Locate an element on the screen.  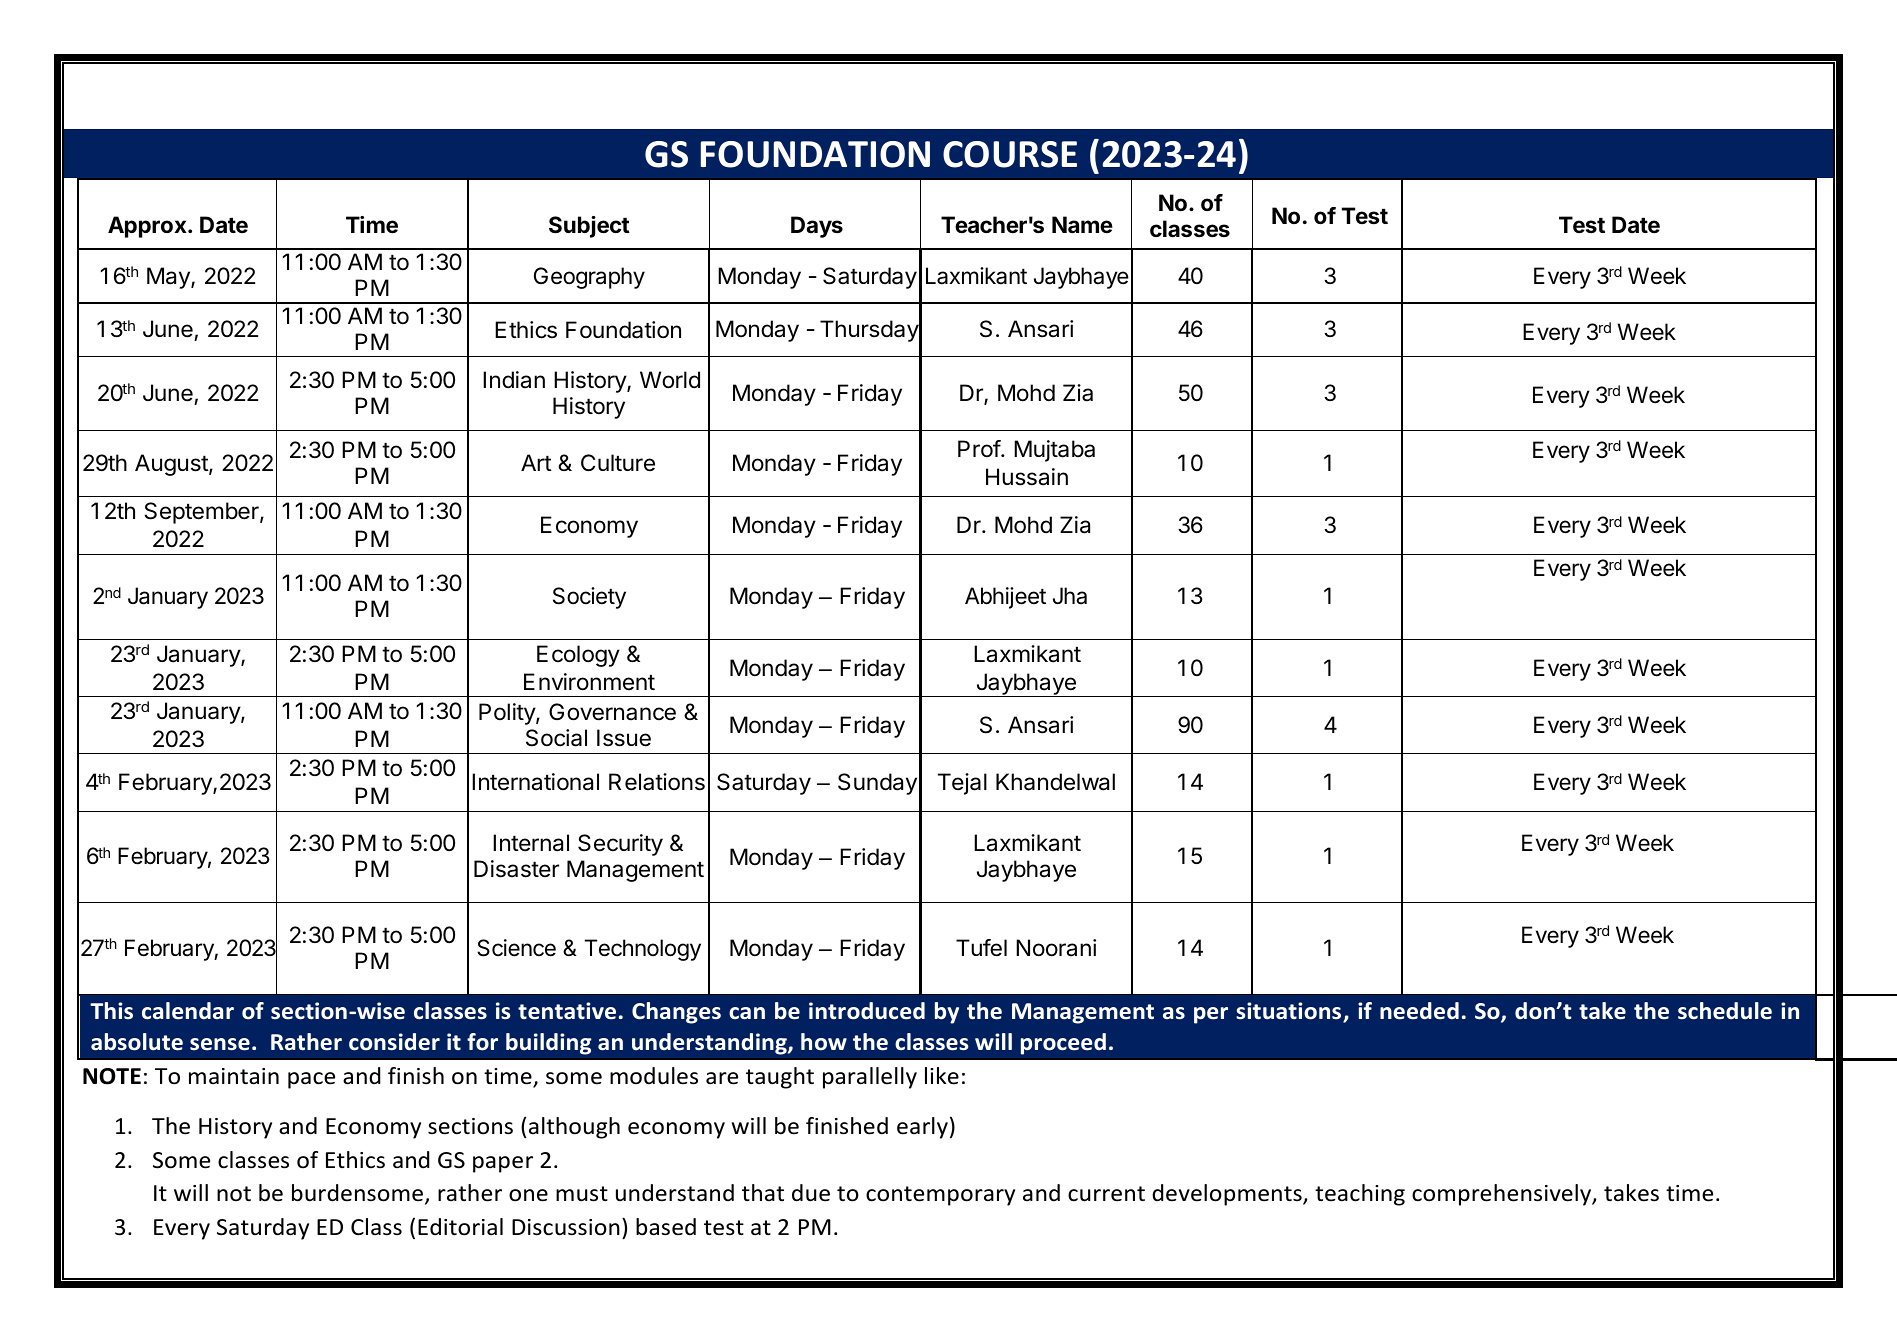
Art is located at coordinates (536, 462).
